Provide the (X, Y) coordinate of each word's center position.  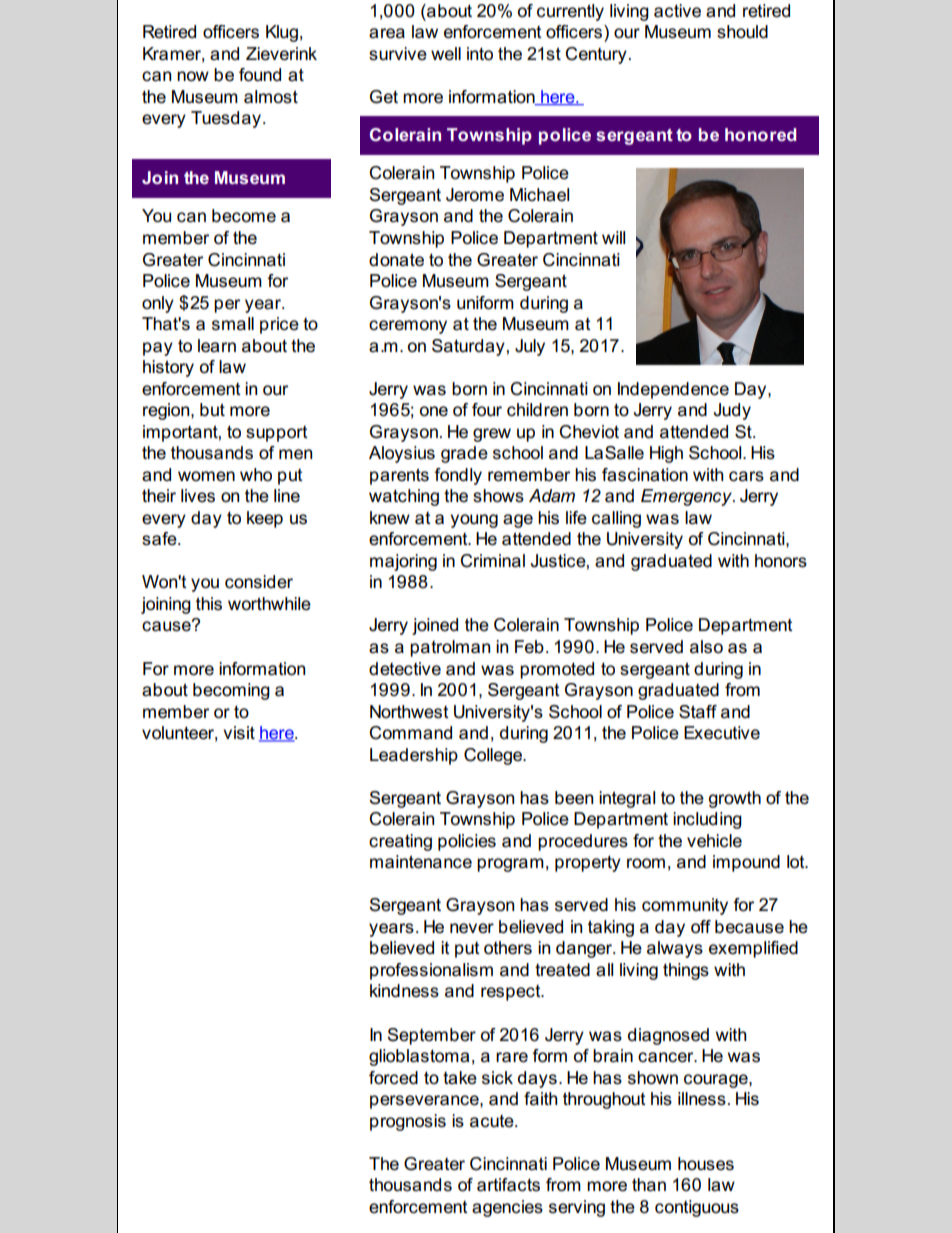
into (480, 54)
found (260, 75)
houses (706, 1164)
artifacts (508, 1185)
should (742, 32)
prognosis (408, 1122)
